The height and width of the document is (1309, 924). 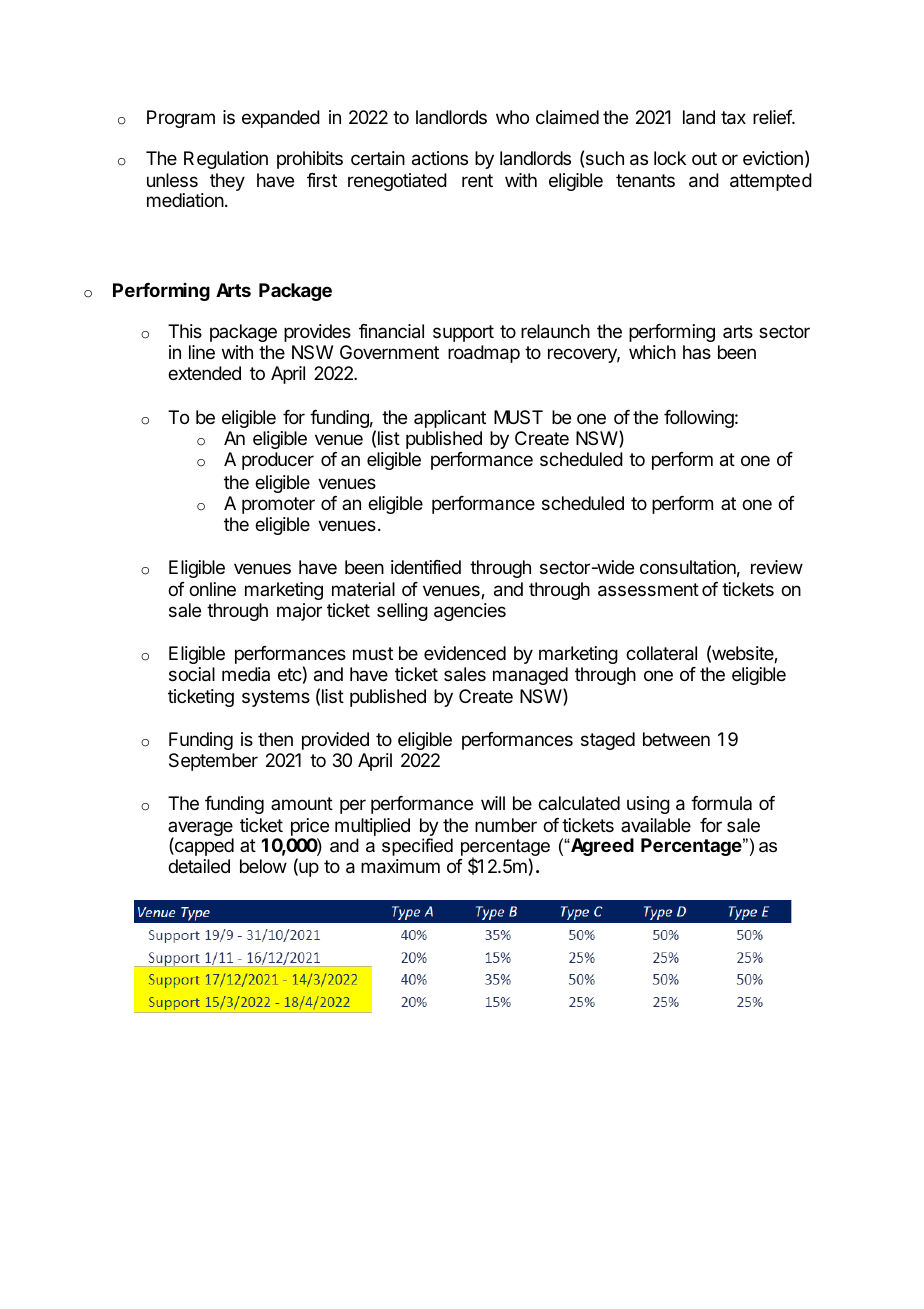 I want to click on evidenced, so click(x=465, y=653).
